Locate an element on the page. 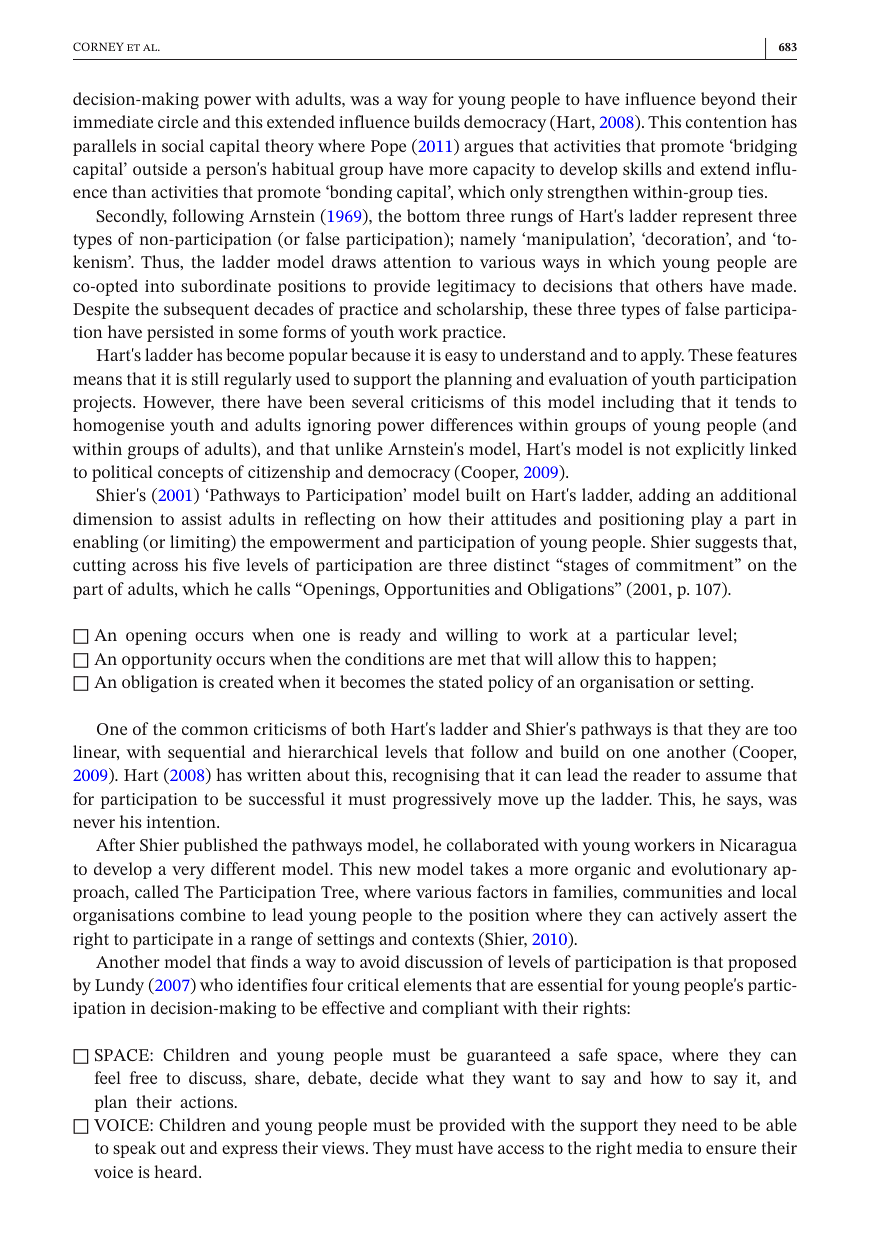  argues is located at coordinates (489, 149).
